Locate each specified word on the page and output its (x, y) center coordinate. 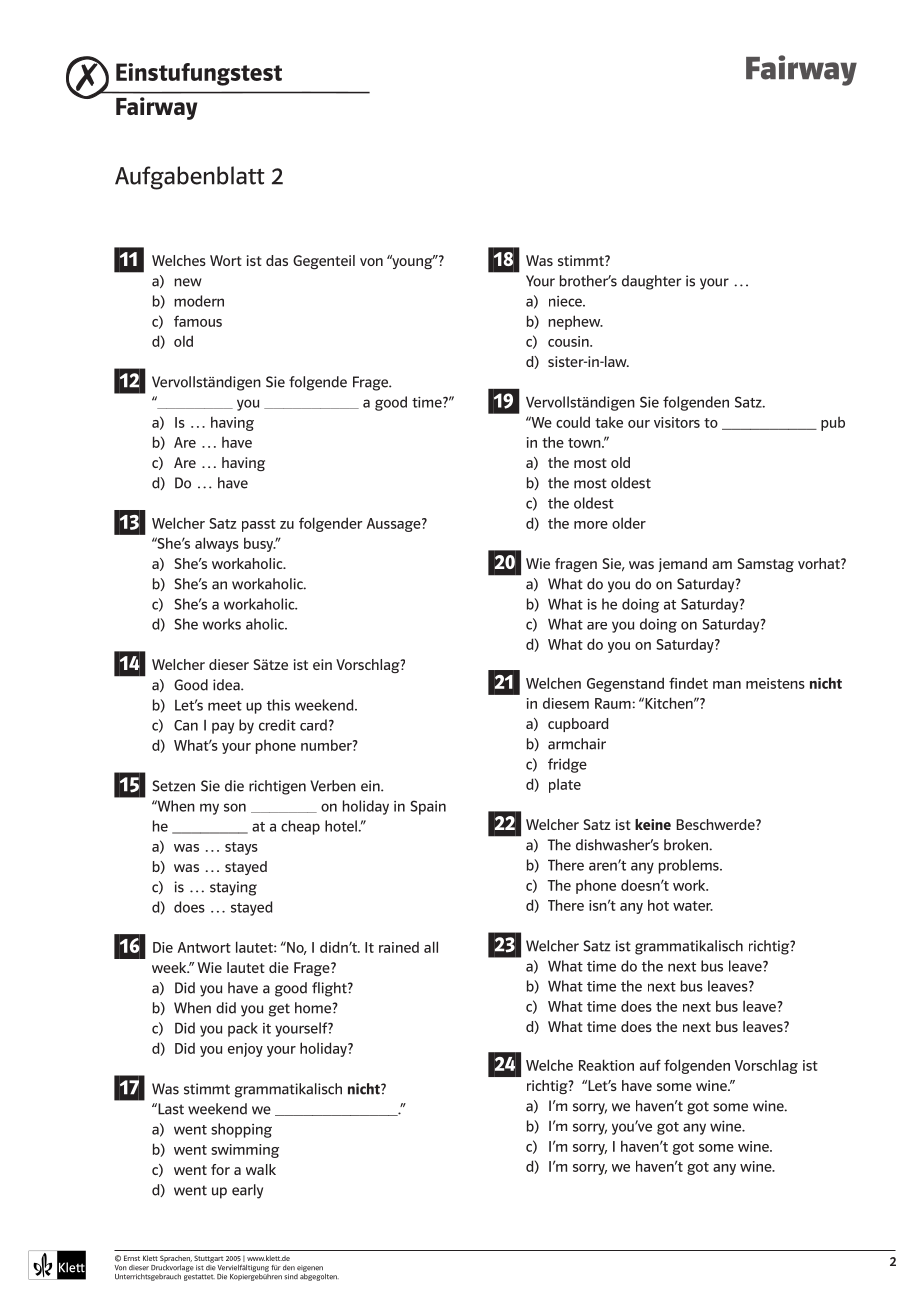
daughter (651, 282)
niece (566, 301)
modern (199, 301)
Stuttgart (208, 1259)
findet (688, 683)
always (217, 544)
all (431, 947)
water (693, 906)
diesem (566, 703)
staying (233, 888)
